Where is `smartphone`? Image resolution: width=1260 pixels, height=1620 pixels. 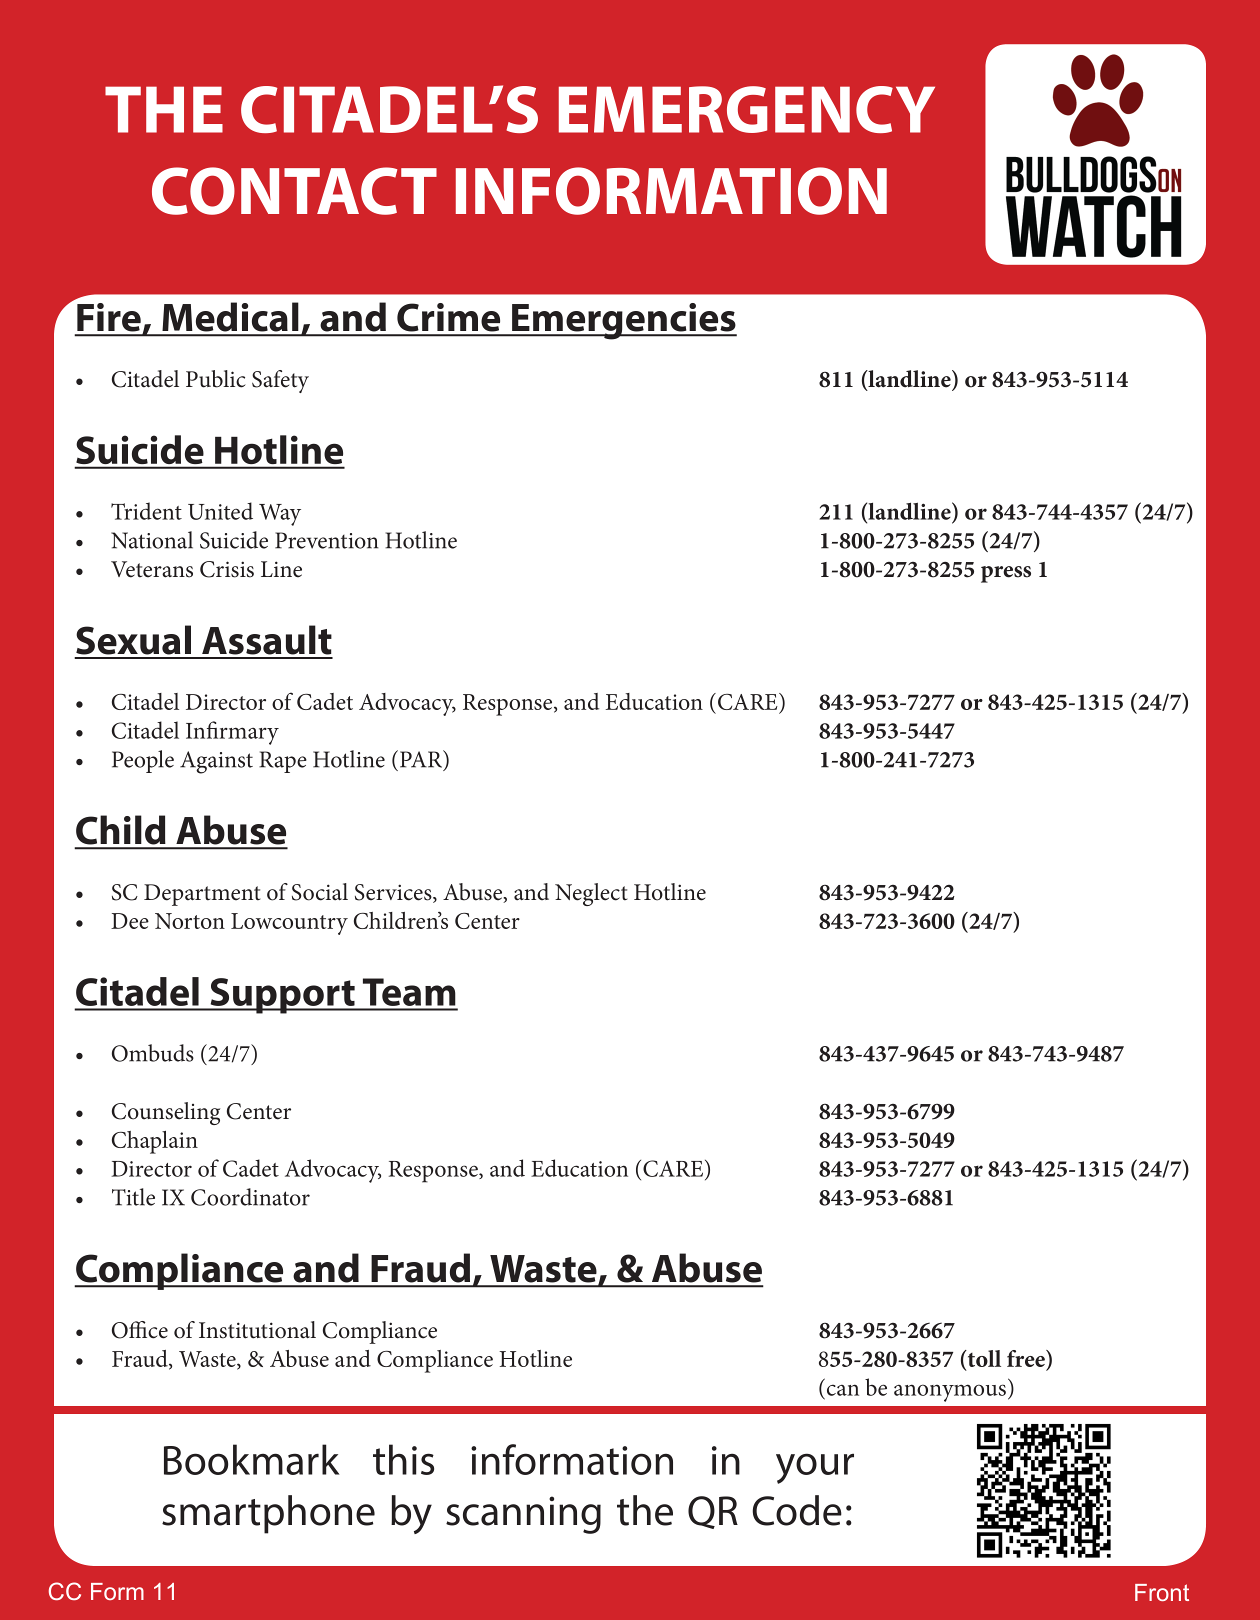 smartphone is located at coordinates (268, 1514).
